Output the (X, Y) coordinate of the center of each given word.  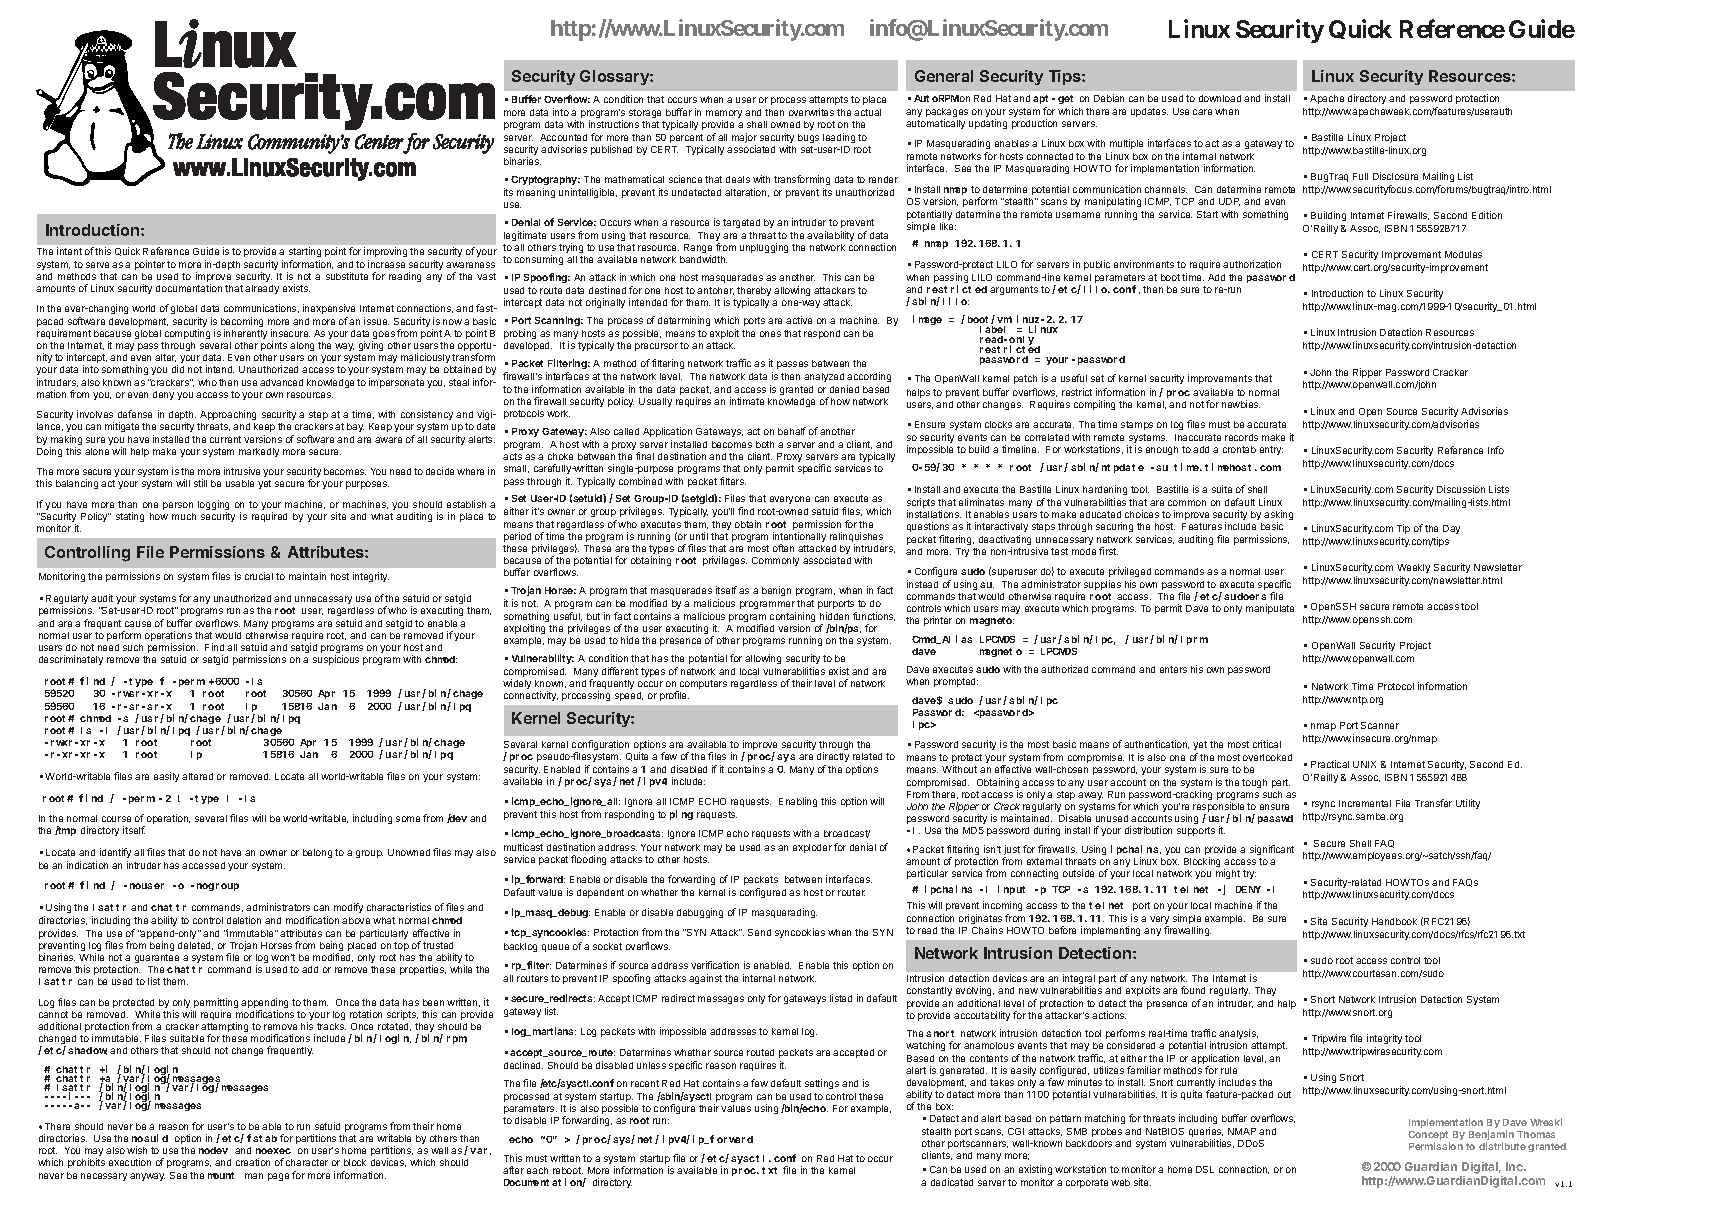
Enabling (798, 802)
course (116, 819)
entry (1271, 450)
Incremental (1365, 803)
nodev (213, 1150)
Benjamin (1491, 1136)
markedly (259, 452)
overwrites (811, 112)
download (1220, 98)
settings (822, 1084)
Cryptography (545, 180)
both (765, 444)
